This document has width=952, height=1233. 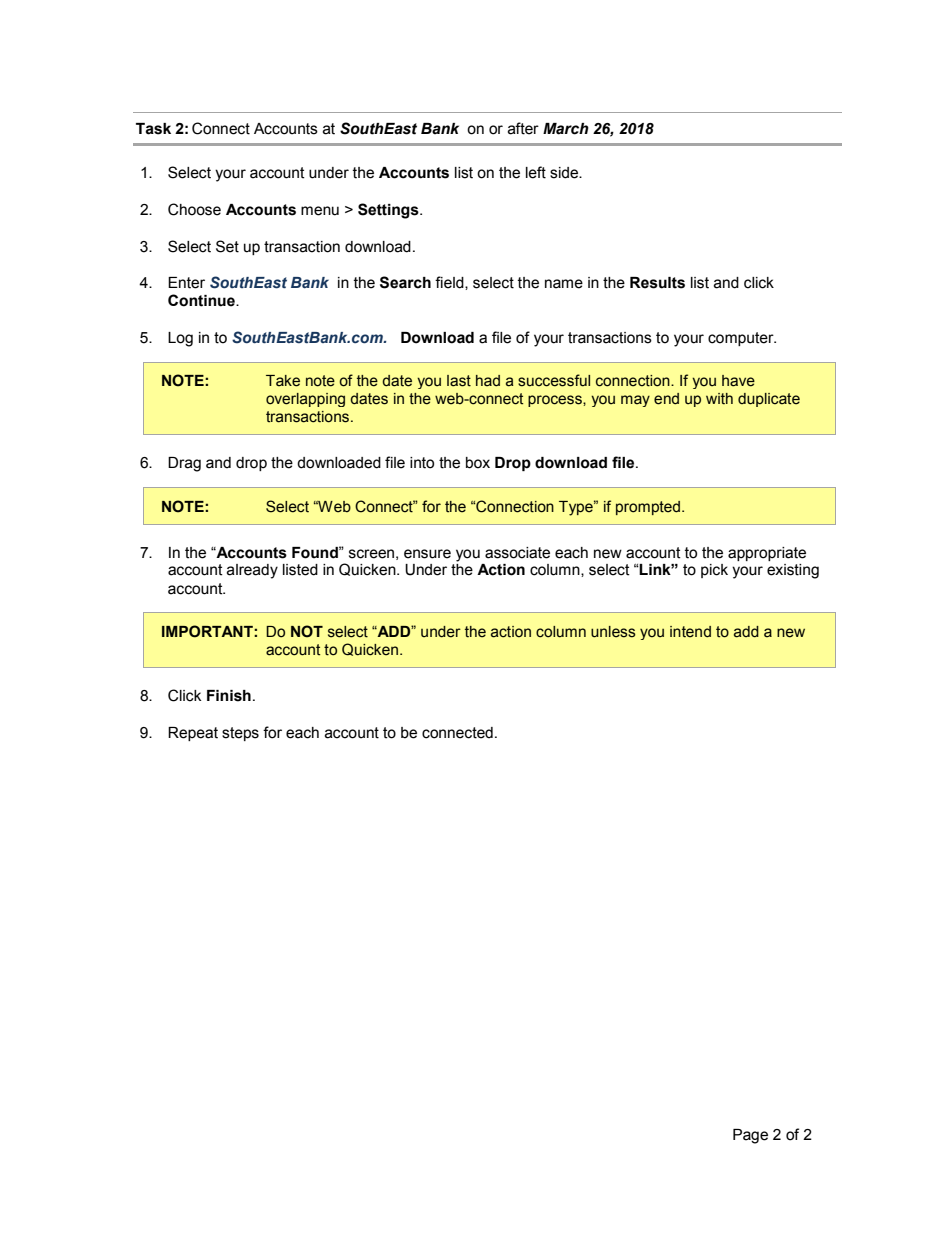 I want to click on side, so click(x=565, y=173).
